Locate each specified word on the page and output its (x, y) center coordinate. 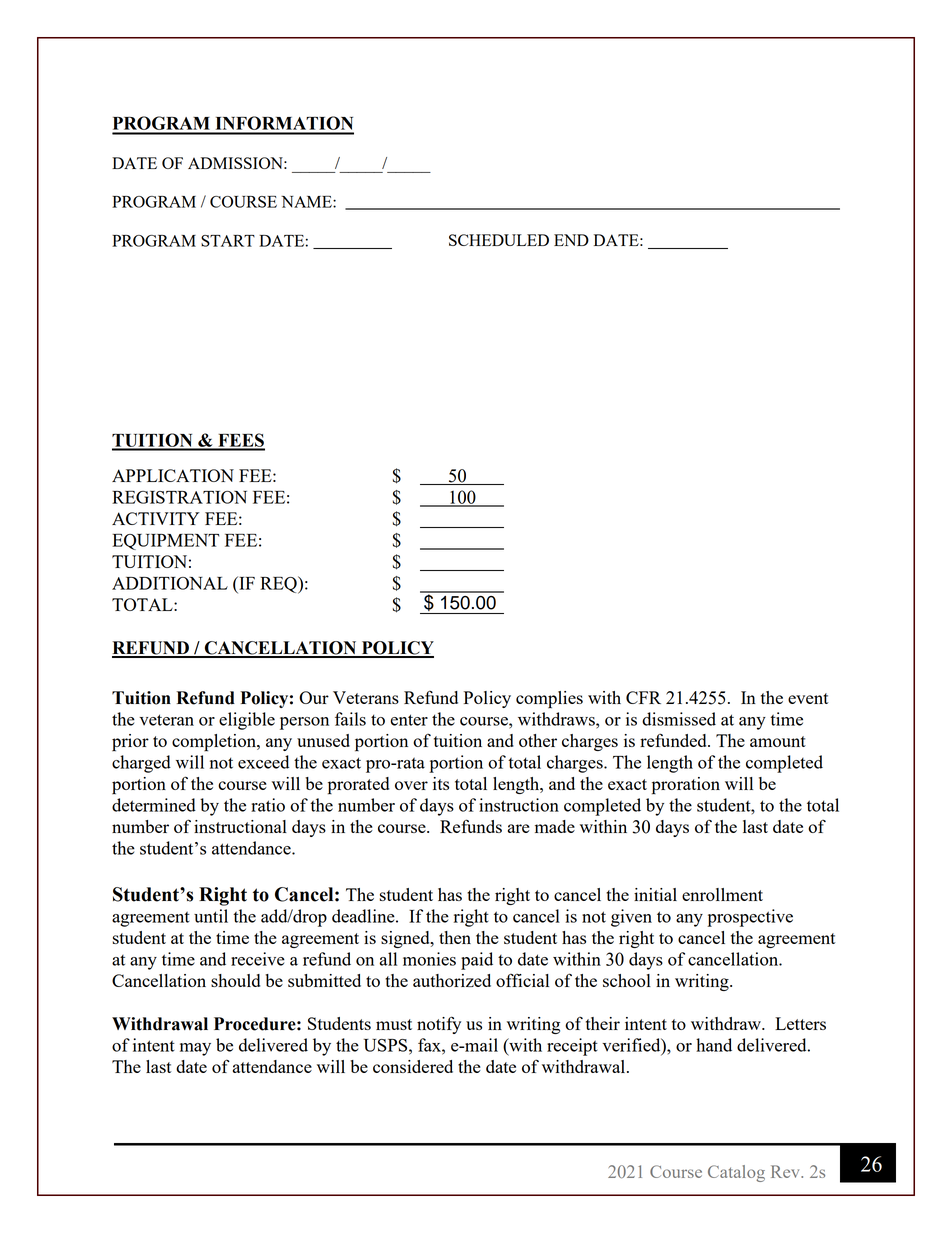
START (228, 241)
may (195, 1049)
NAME (307, 202)
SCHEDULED (499, 240)
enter (409, 720)
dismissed (679, 719)
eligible (247, 721)
